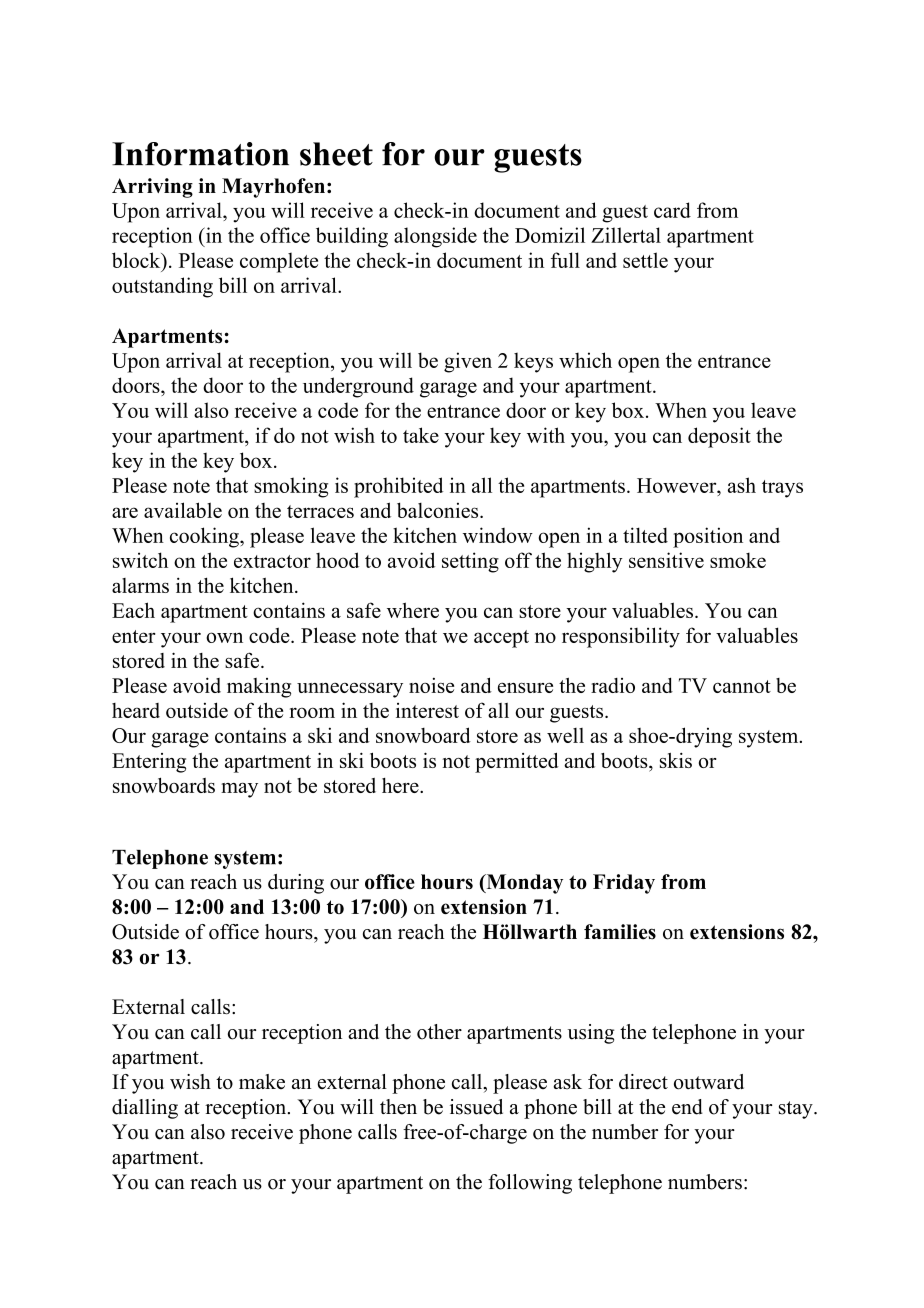  What do you see at coordinates (431, 685) in the screenshot?
I see `noise` at bounding box center [431, 685].
